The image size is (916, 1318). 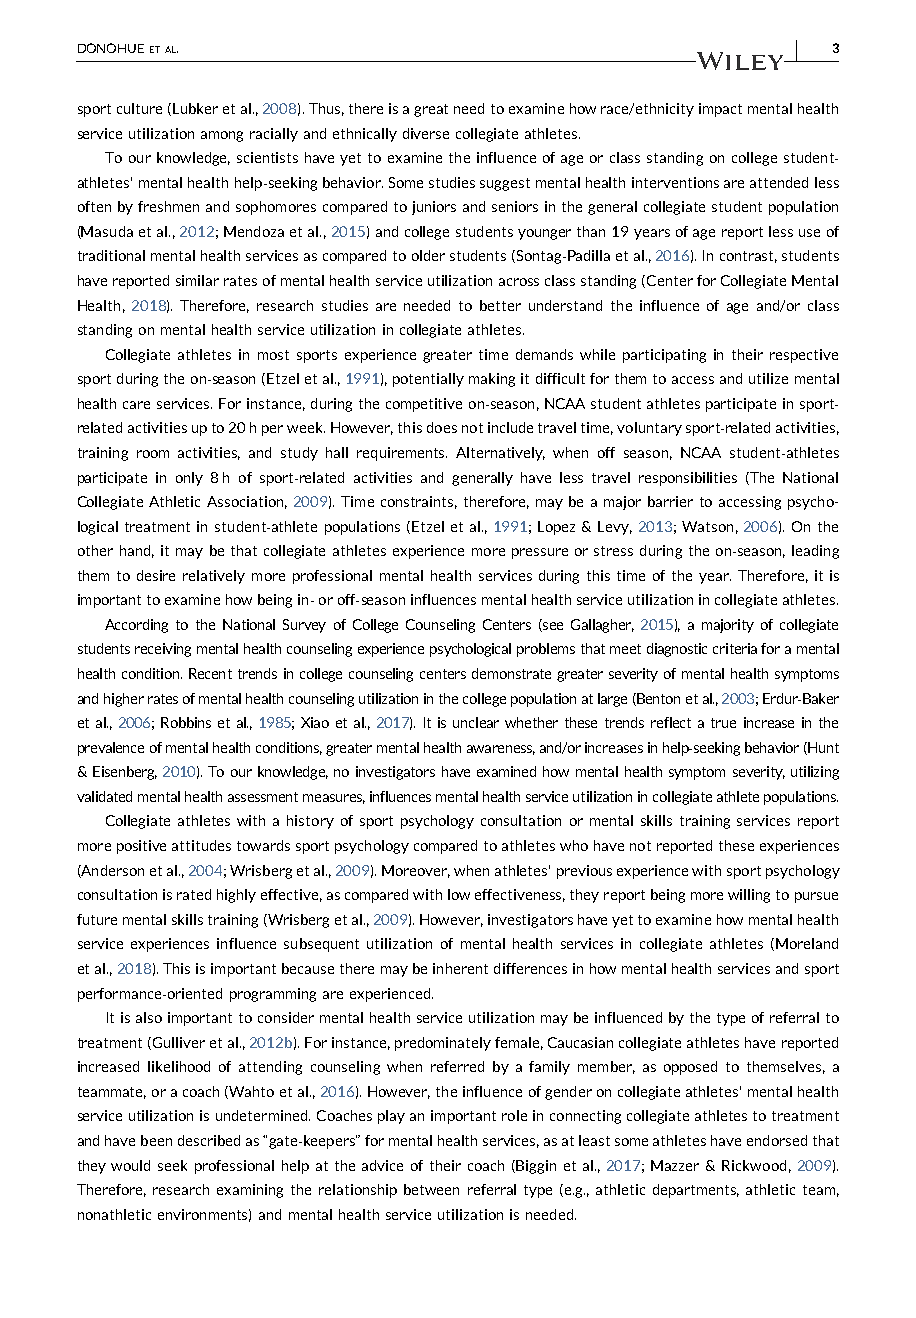 I want to click on impact, so click(x=720, y=110).
